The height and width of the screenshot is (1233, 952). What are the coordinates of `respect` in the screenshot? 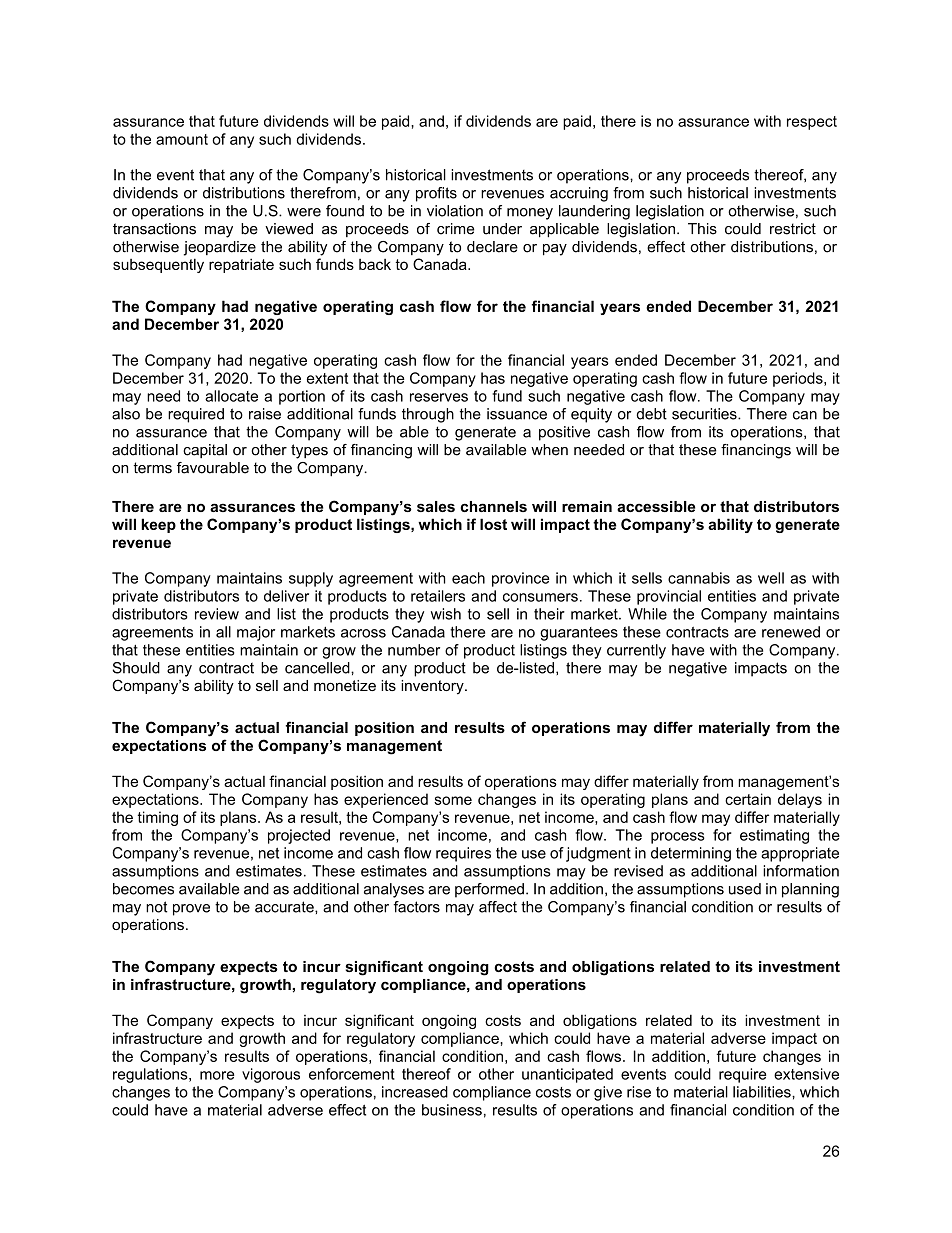 It's located at (812, 123).
